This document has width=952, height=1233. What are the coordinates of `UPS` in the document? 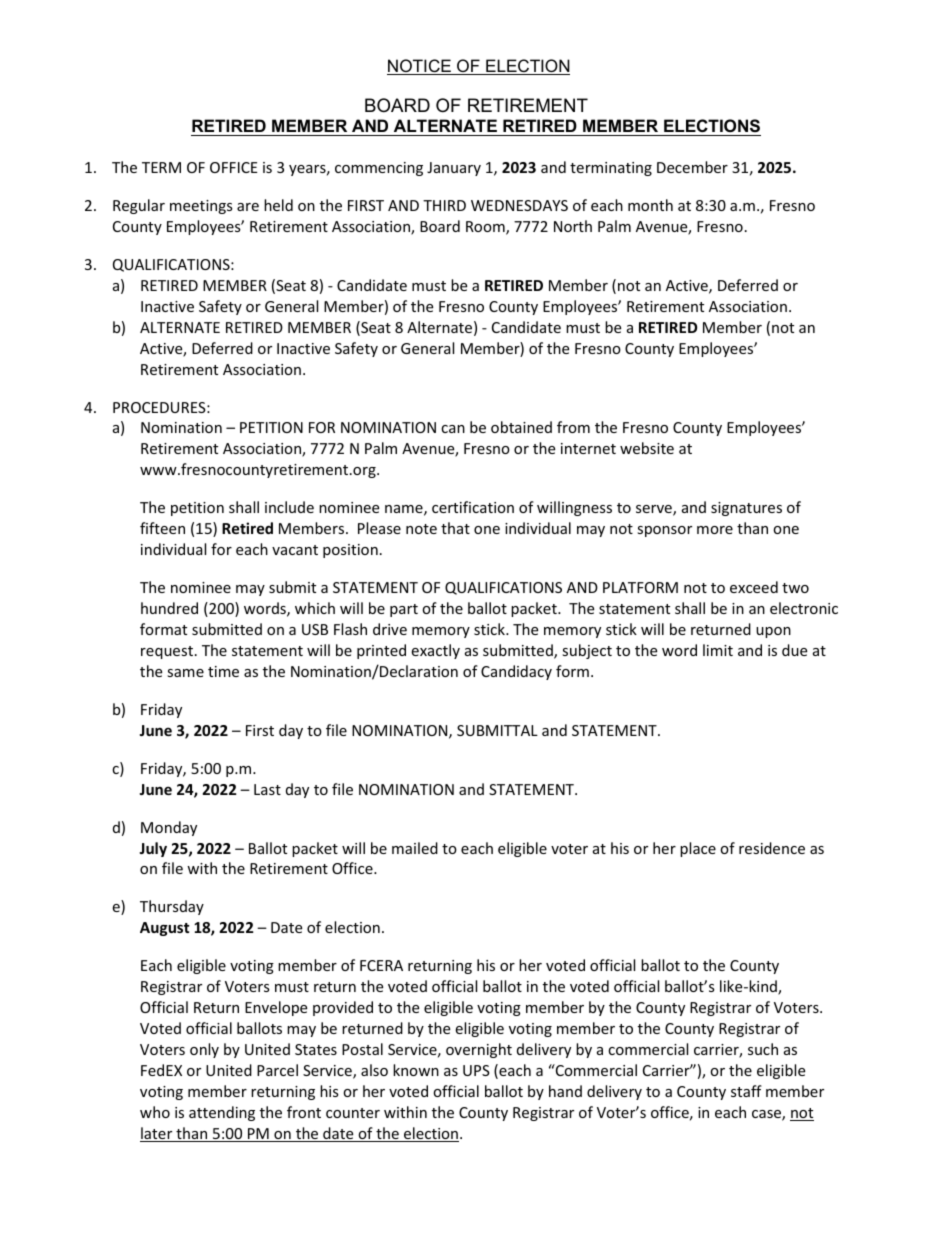 It's located at (476, 1070).
